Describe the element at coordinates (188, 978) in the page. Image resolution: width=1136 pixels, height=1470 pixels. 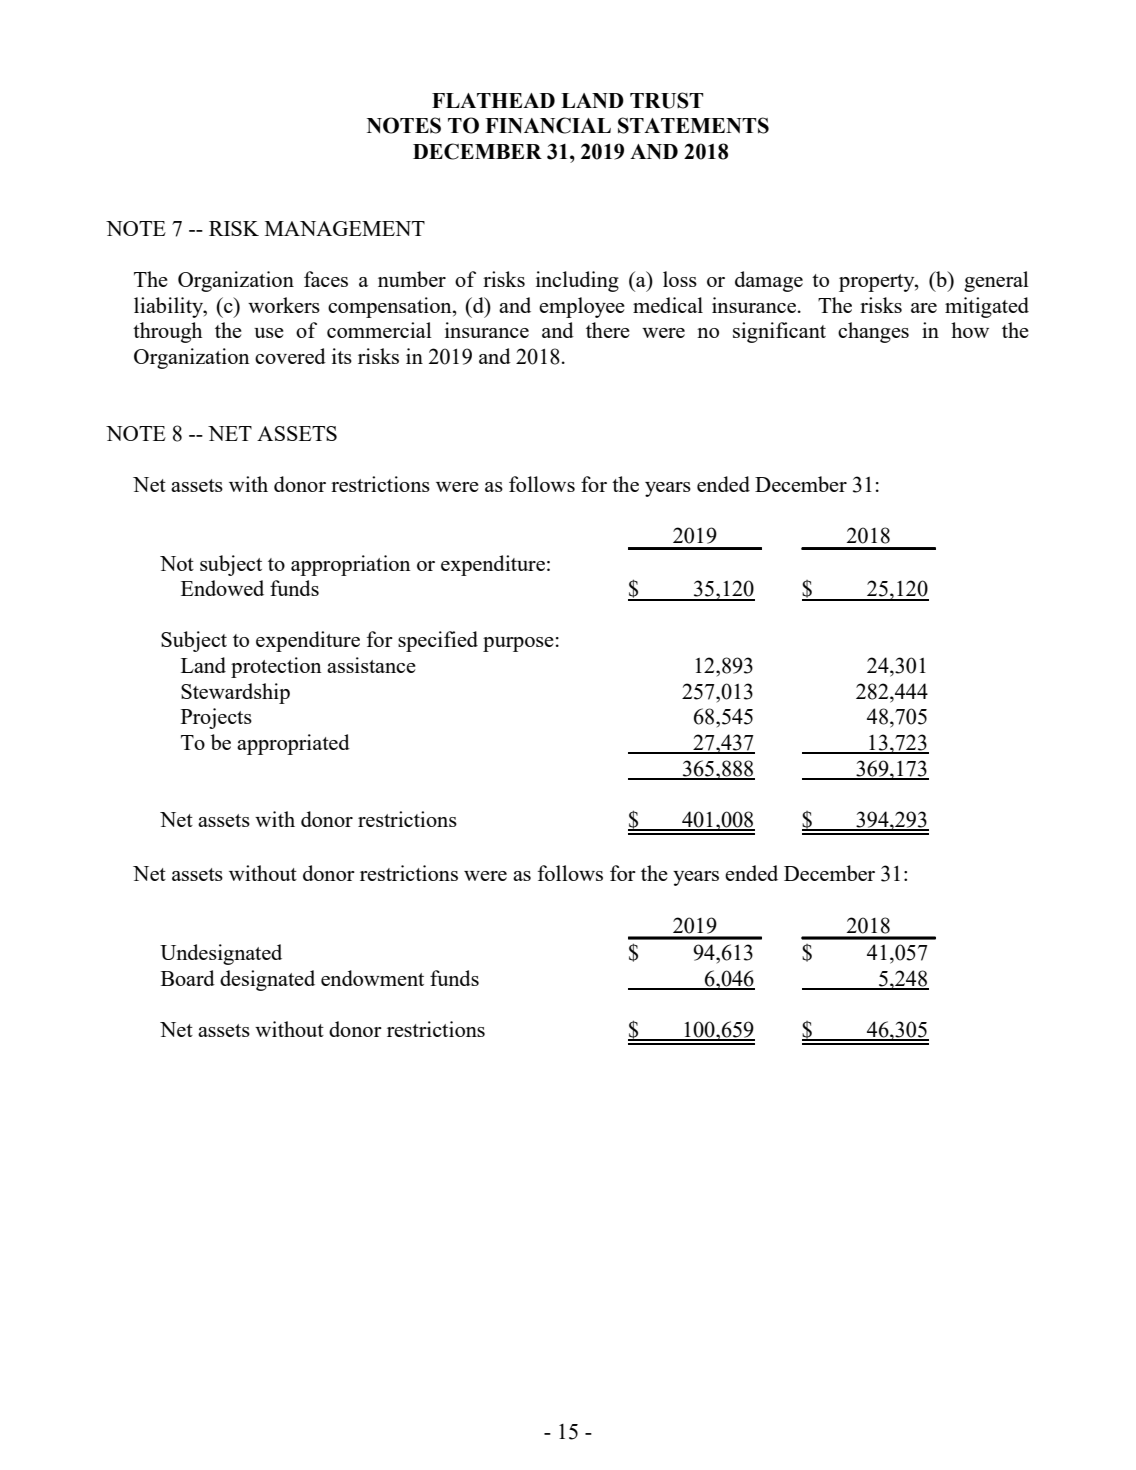
I see `Board` at that location.
